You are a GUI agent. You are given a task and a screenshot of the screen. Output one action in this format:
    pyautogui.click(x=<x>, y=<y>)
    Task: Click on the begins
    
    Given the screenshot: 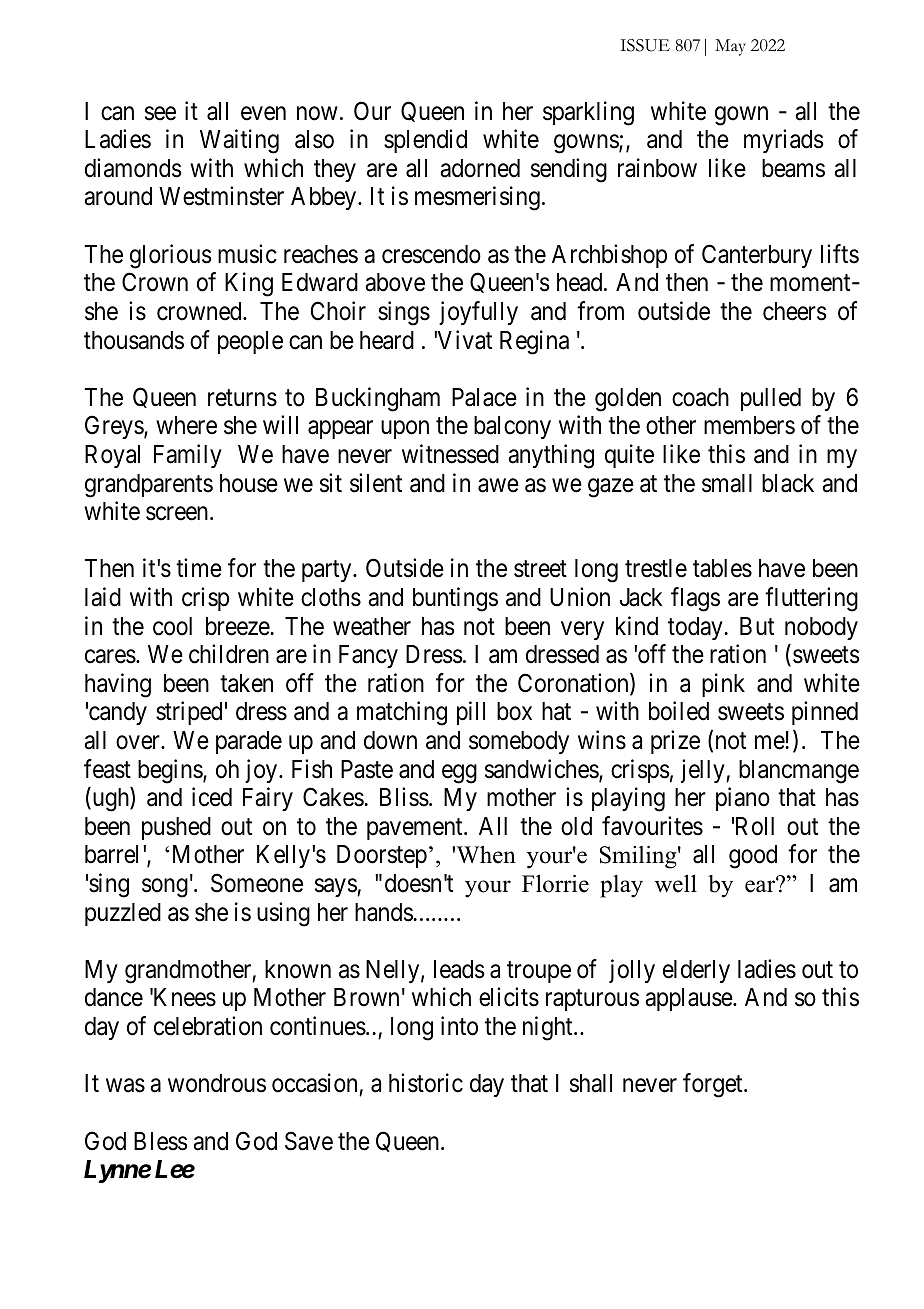 What is the action you would take?
    pyautogui.click(x=171, y=771)
